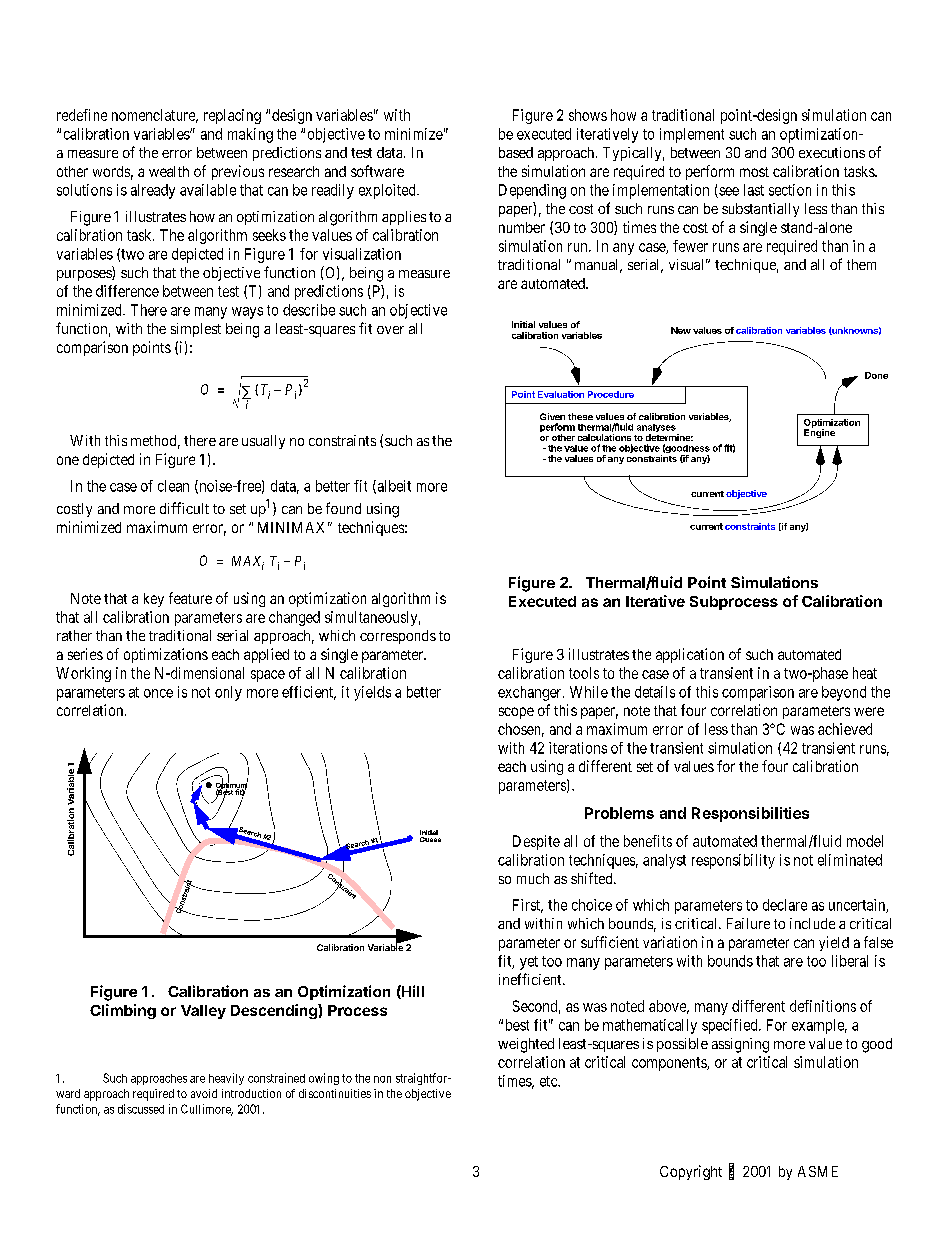  I want to click on Depending, so click(532, 191).
